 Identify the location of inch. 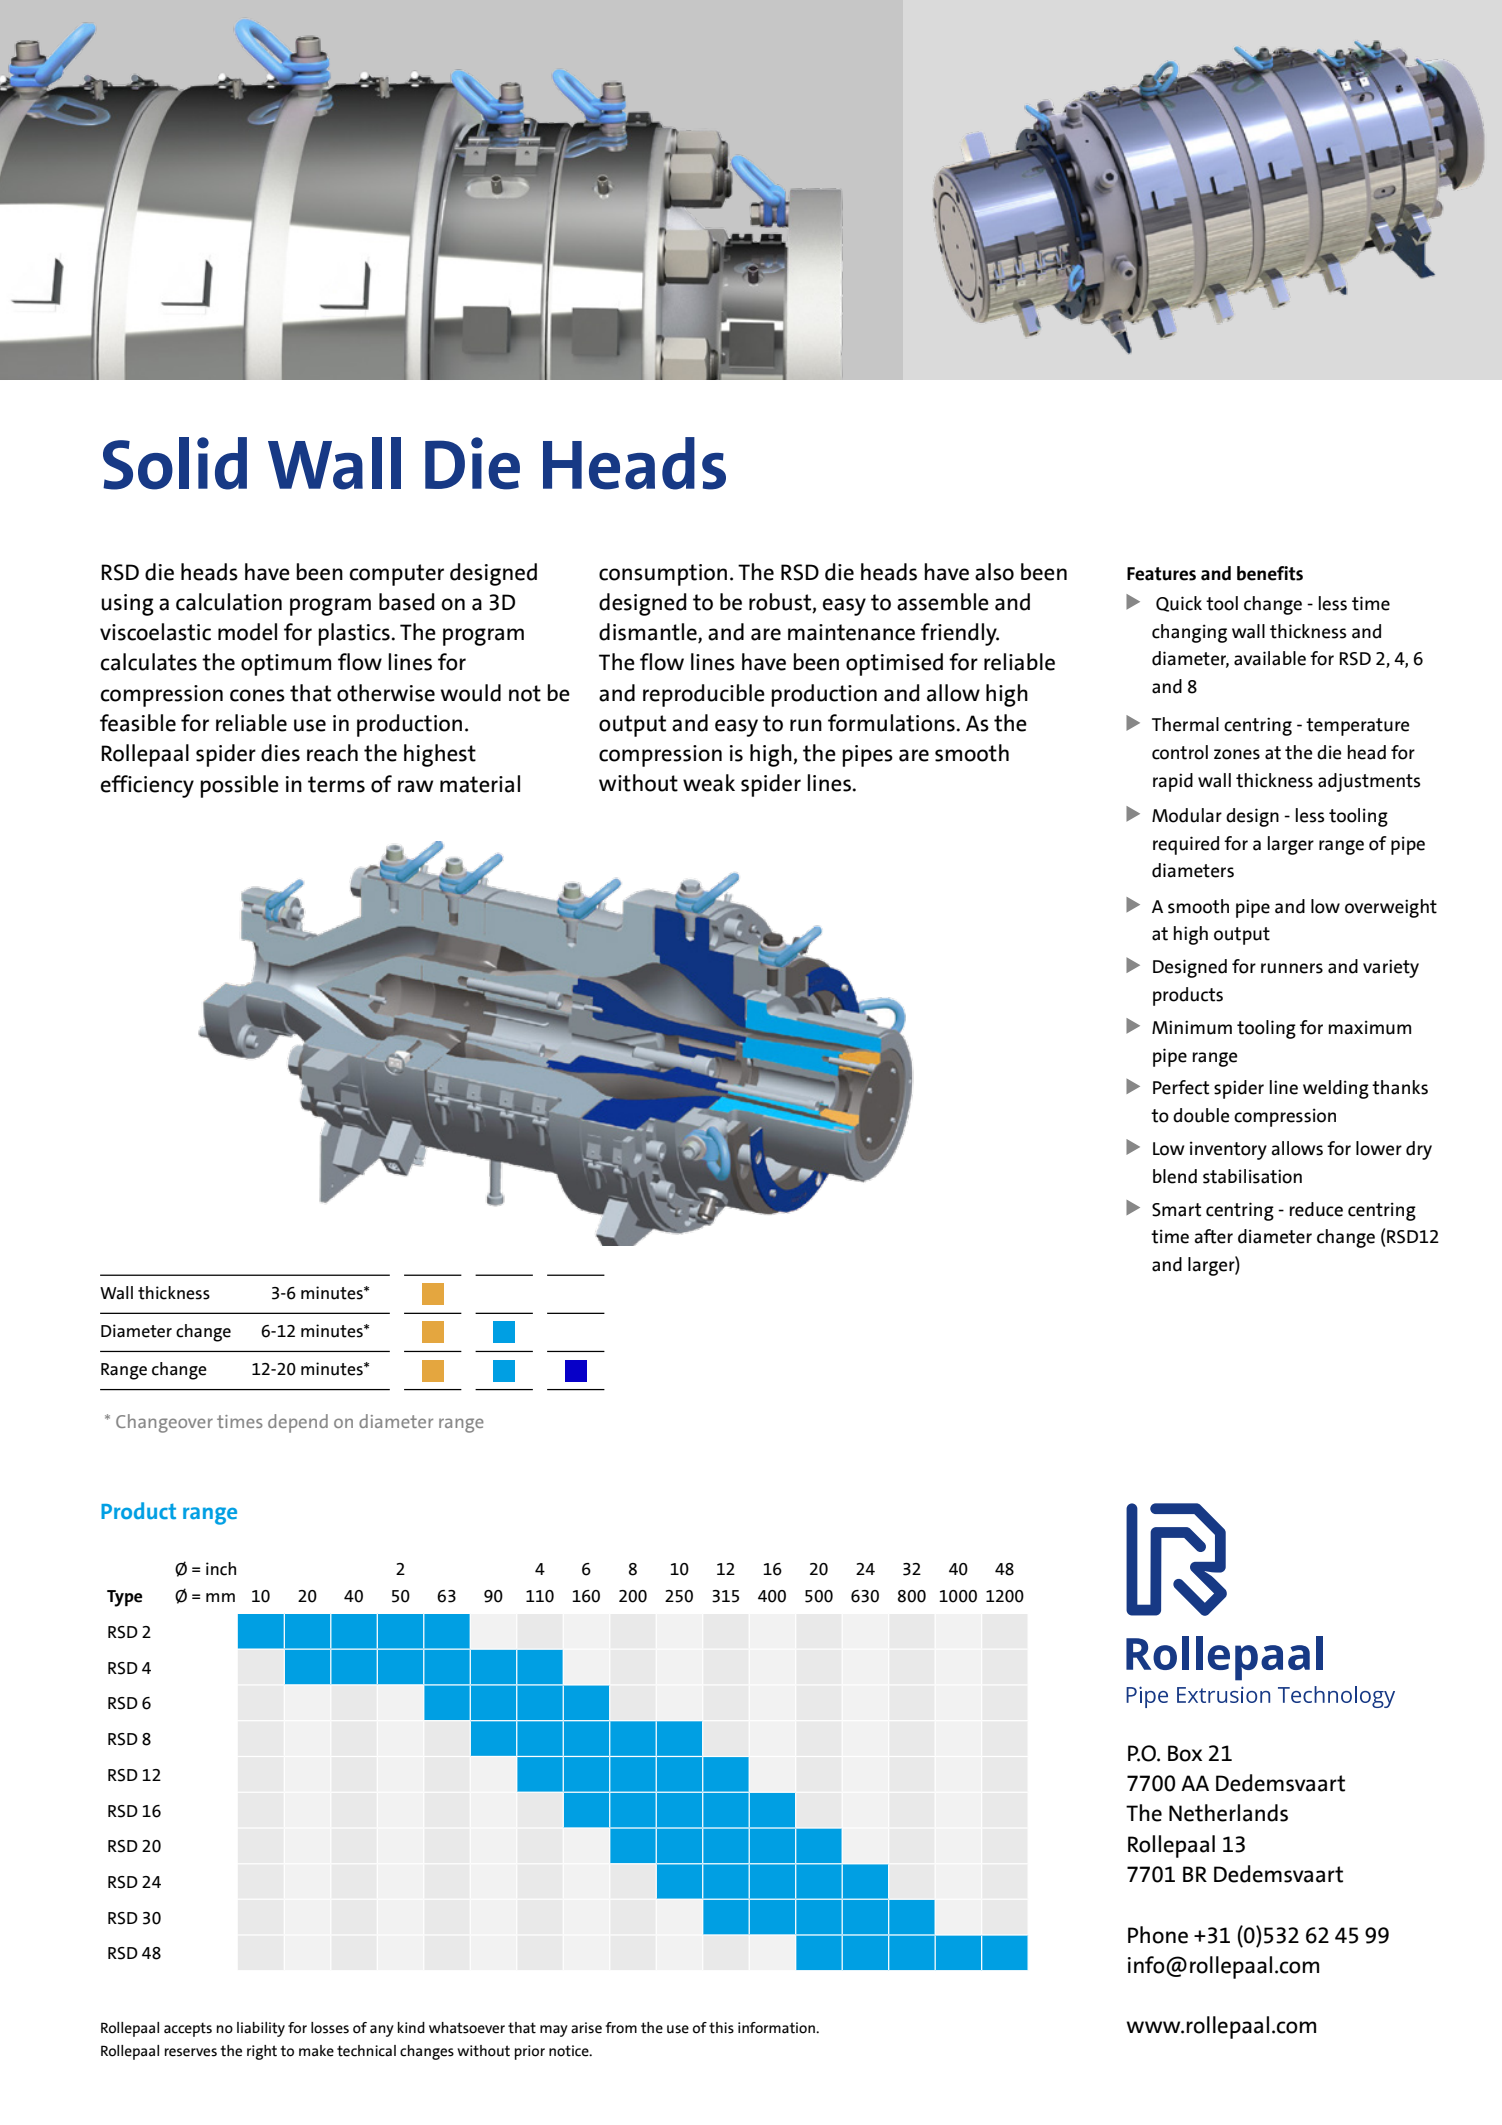
(221, 1569).
